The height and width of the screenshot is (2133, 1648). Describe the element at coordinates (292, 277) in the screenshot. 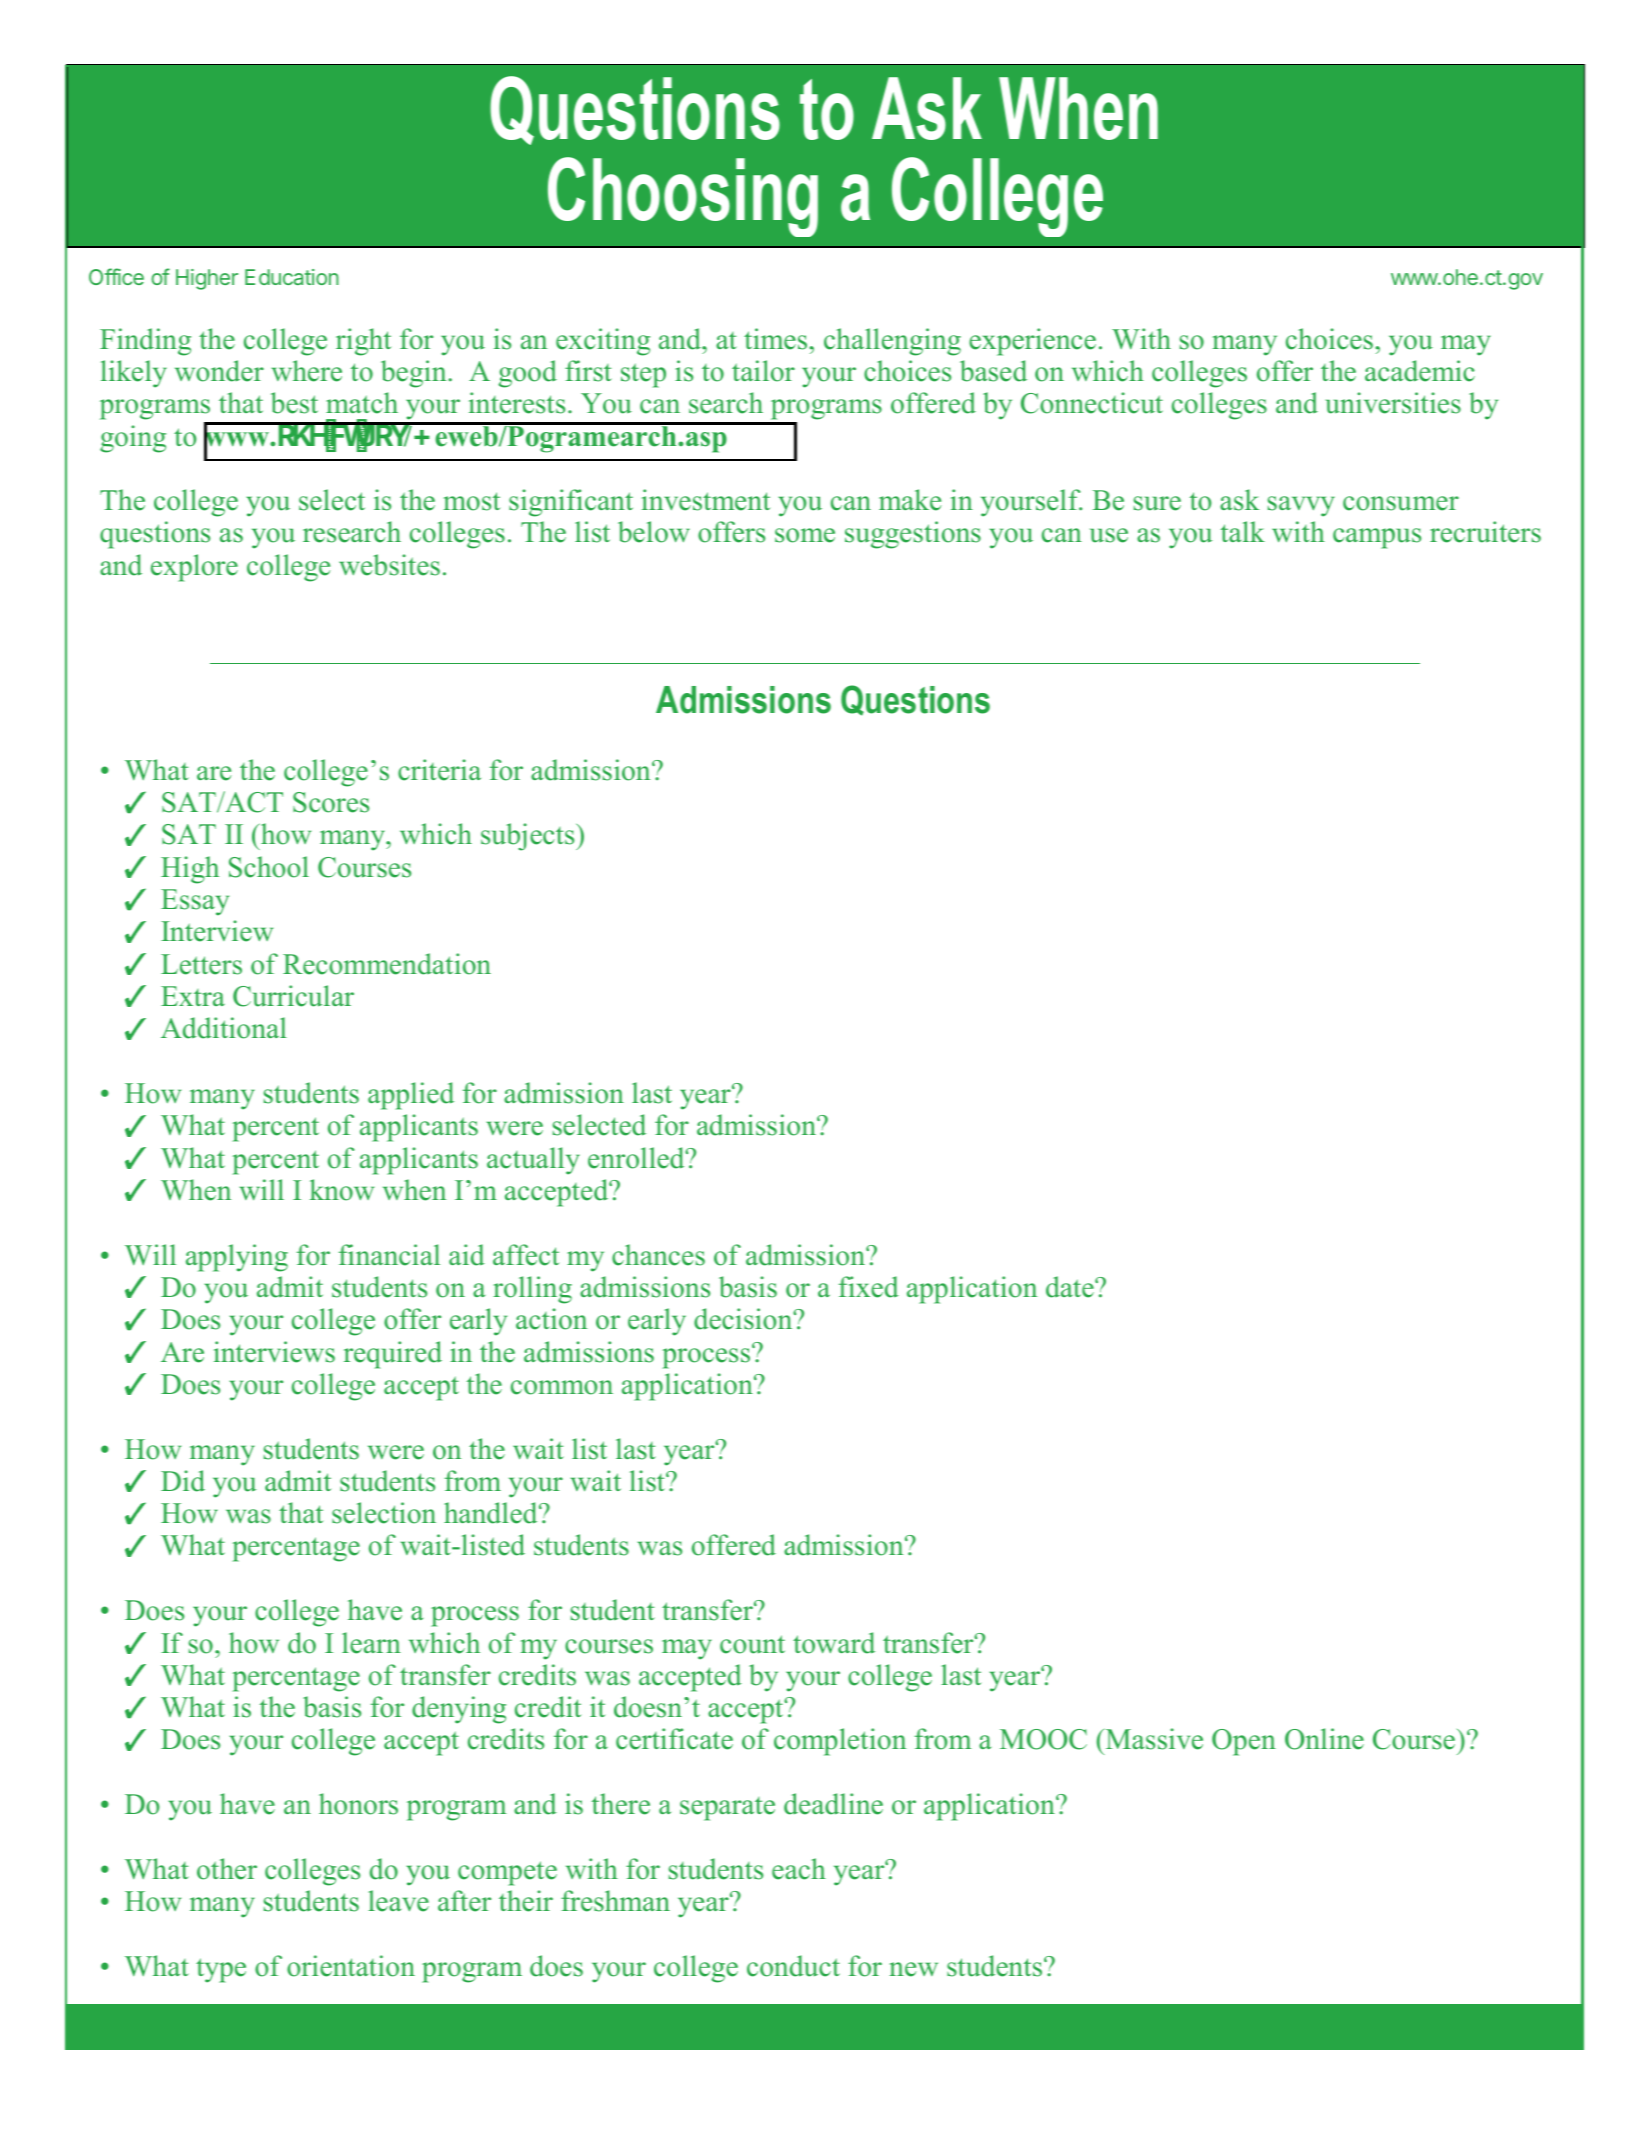

I see `Education` at that location.
